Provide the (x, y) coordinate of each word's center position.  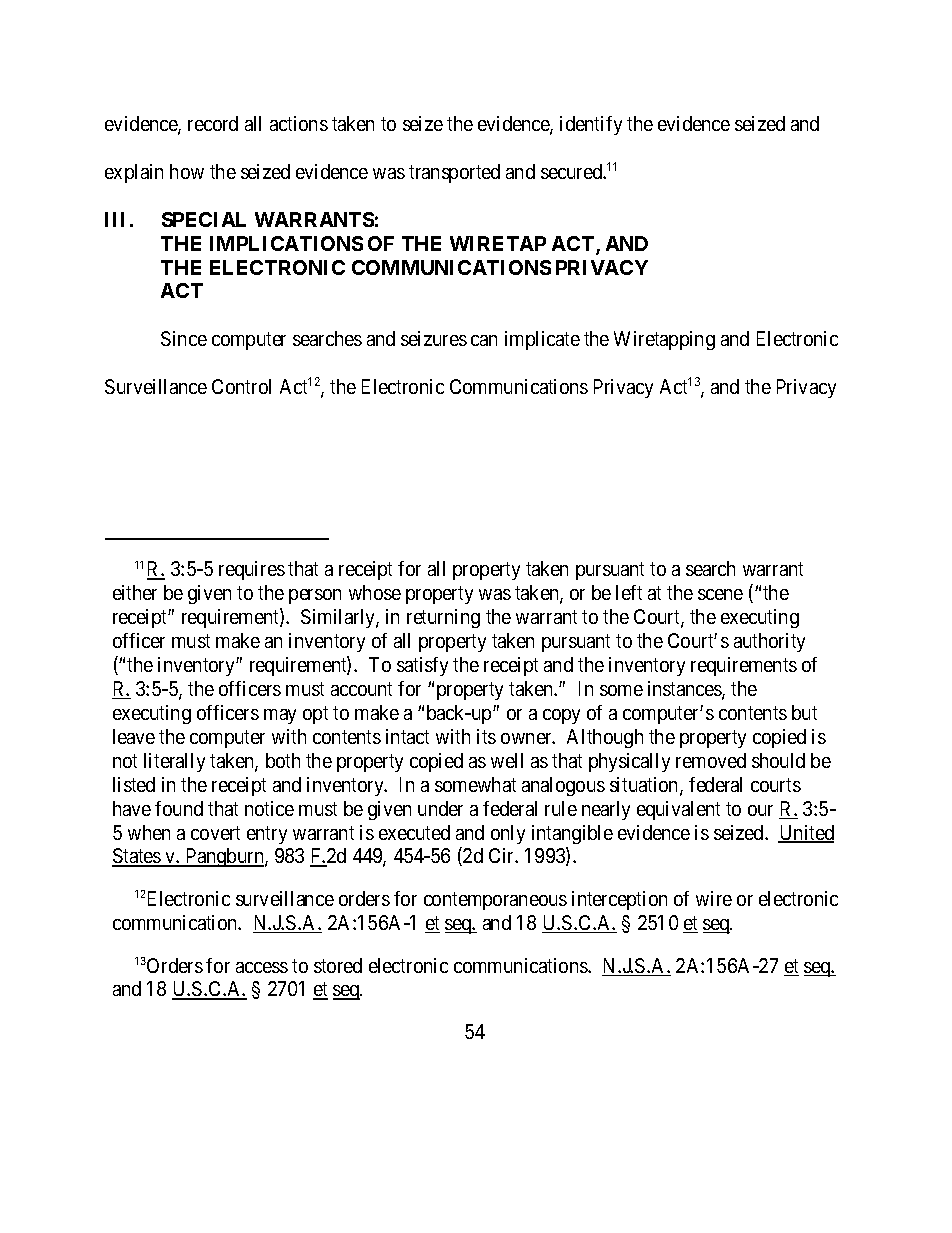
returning (443, 618)
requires (252, 570)
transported (454, 173)
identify (591, 125)
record (213, 123)
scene (720, 594)
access (262, 967)
